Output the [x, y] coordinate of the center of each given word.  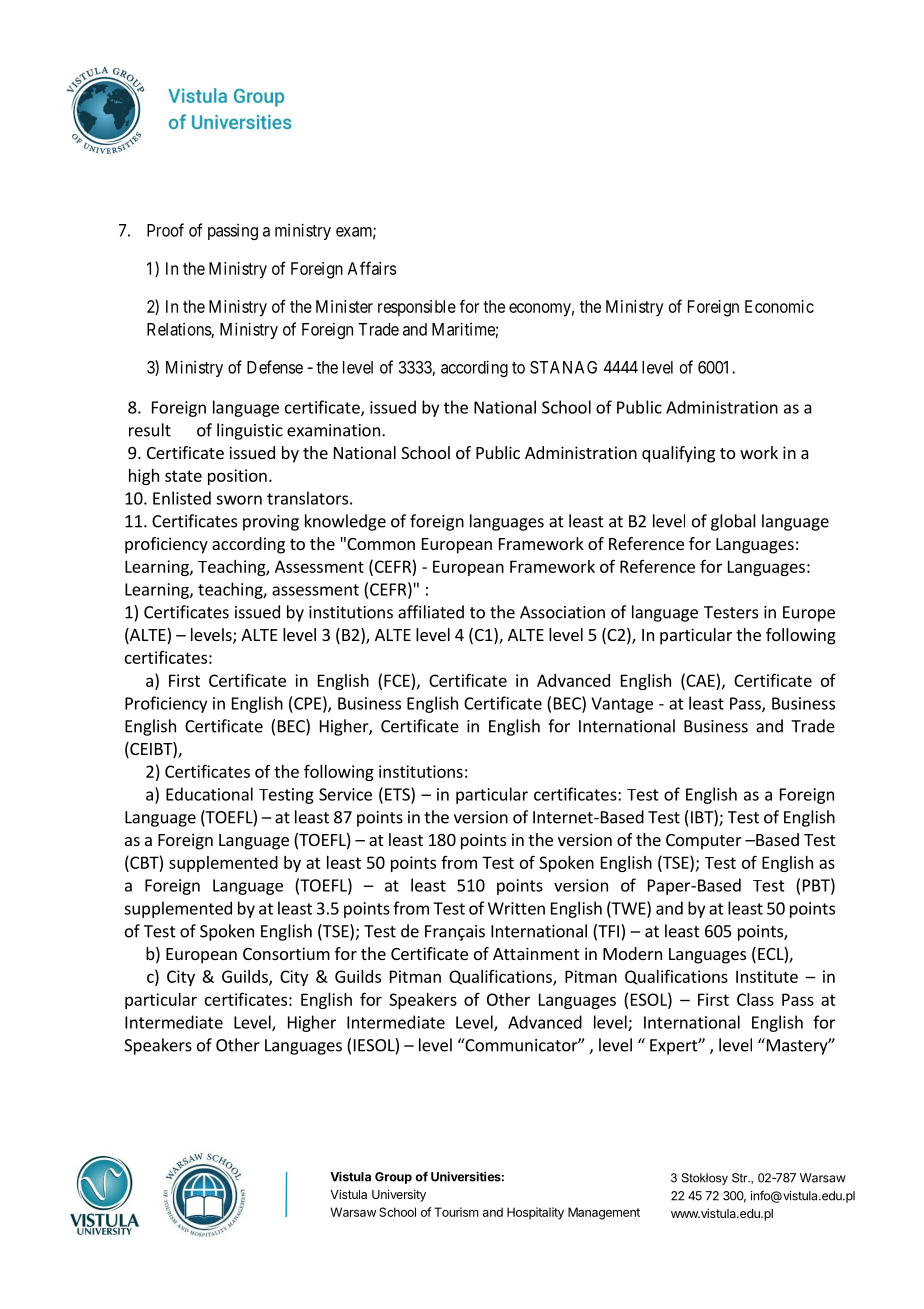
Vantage [622, 705]
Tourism [456, 1212]
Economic [779, 306]
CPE [307, 703]
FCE [397, 680]
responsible [417, 308]
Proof [165, 230]
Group [393, 1178]
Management [604, 1213]
